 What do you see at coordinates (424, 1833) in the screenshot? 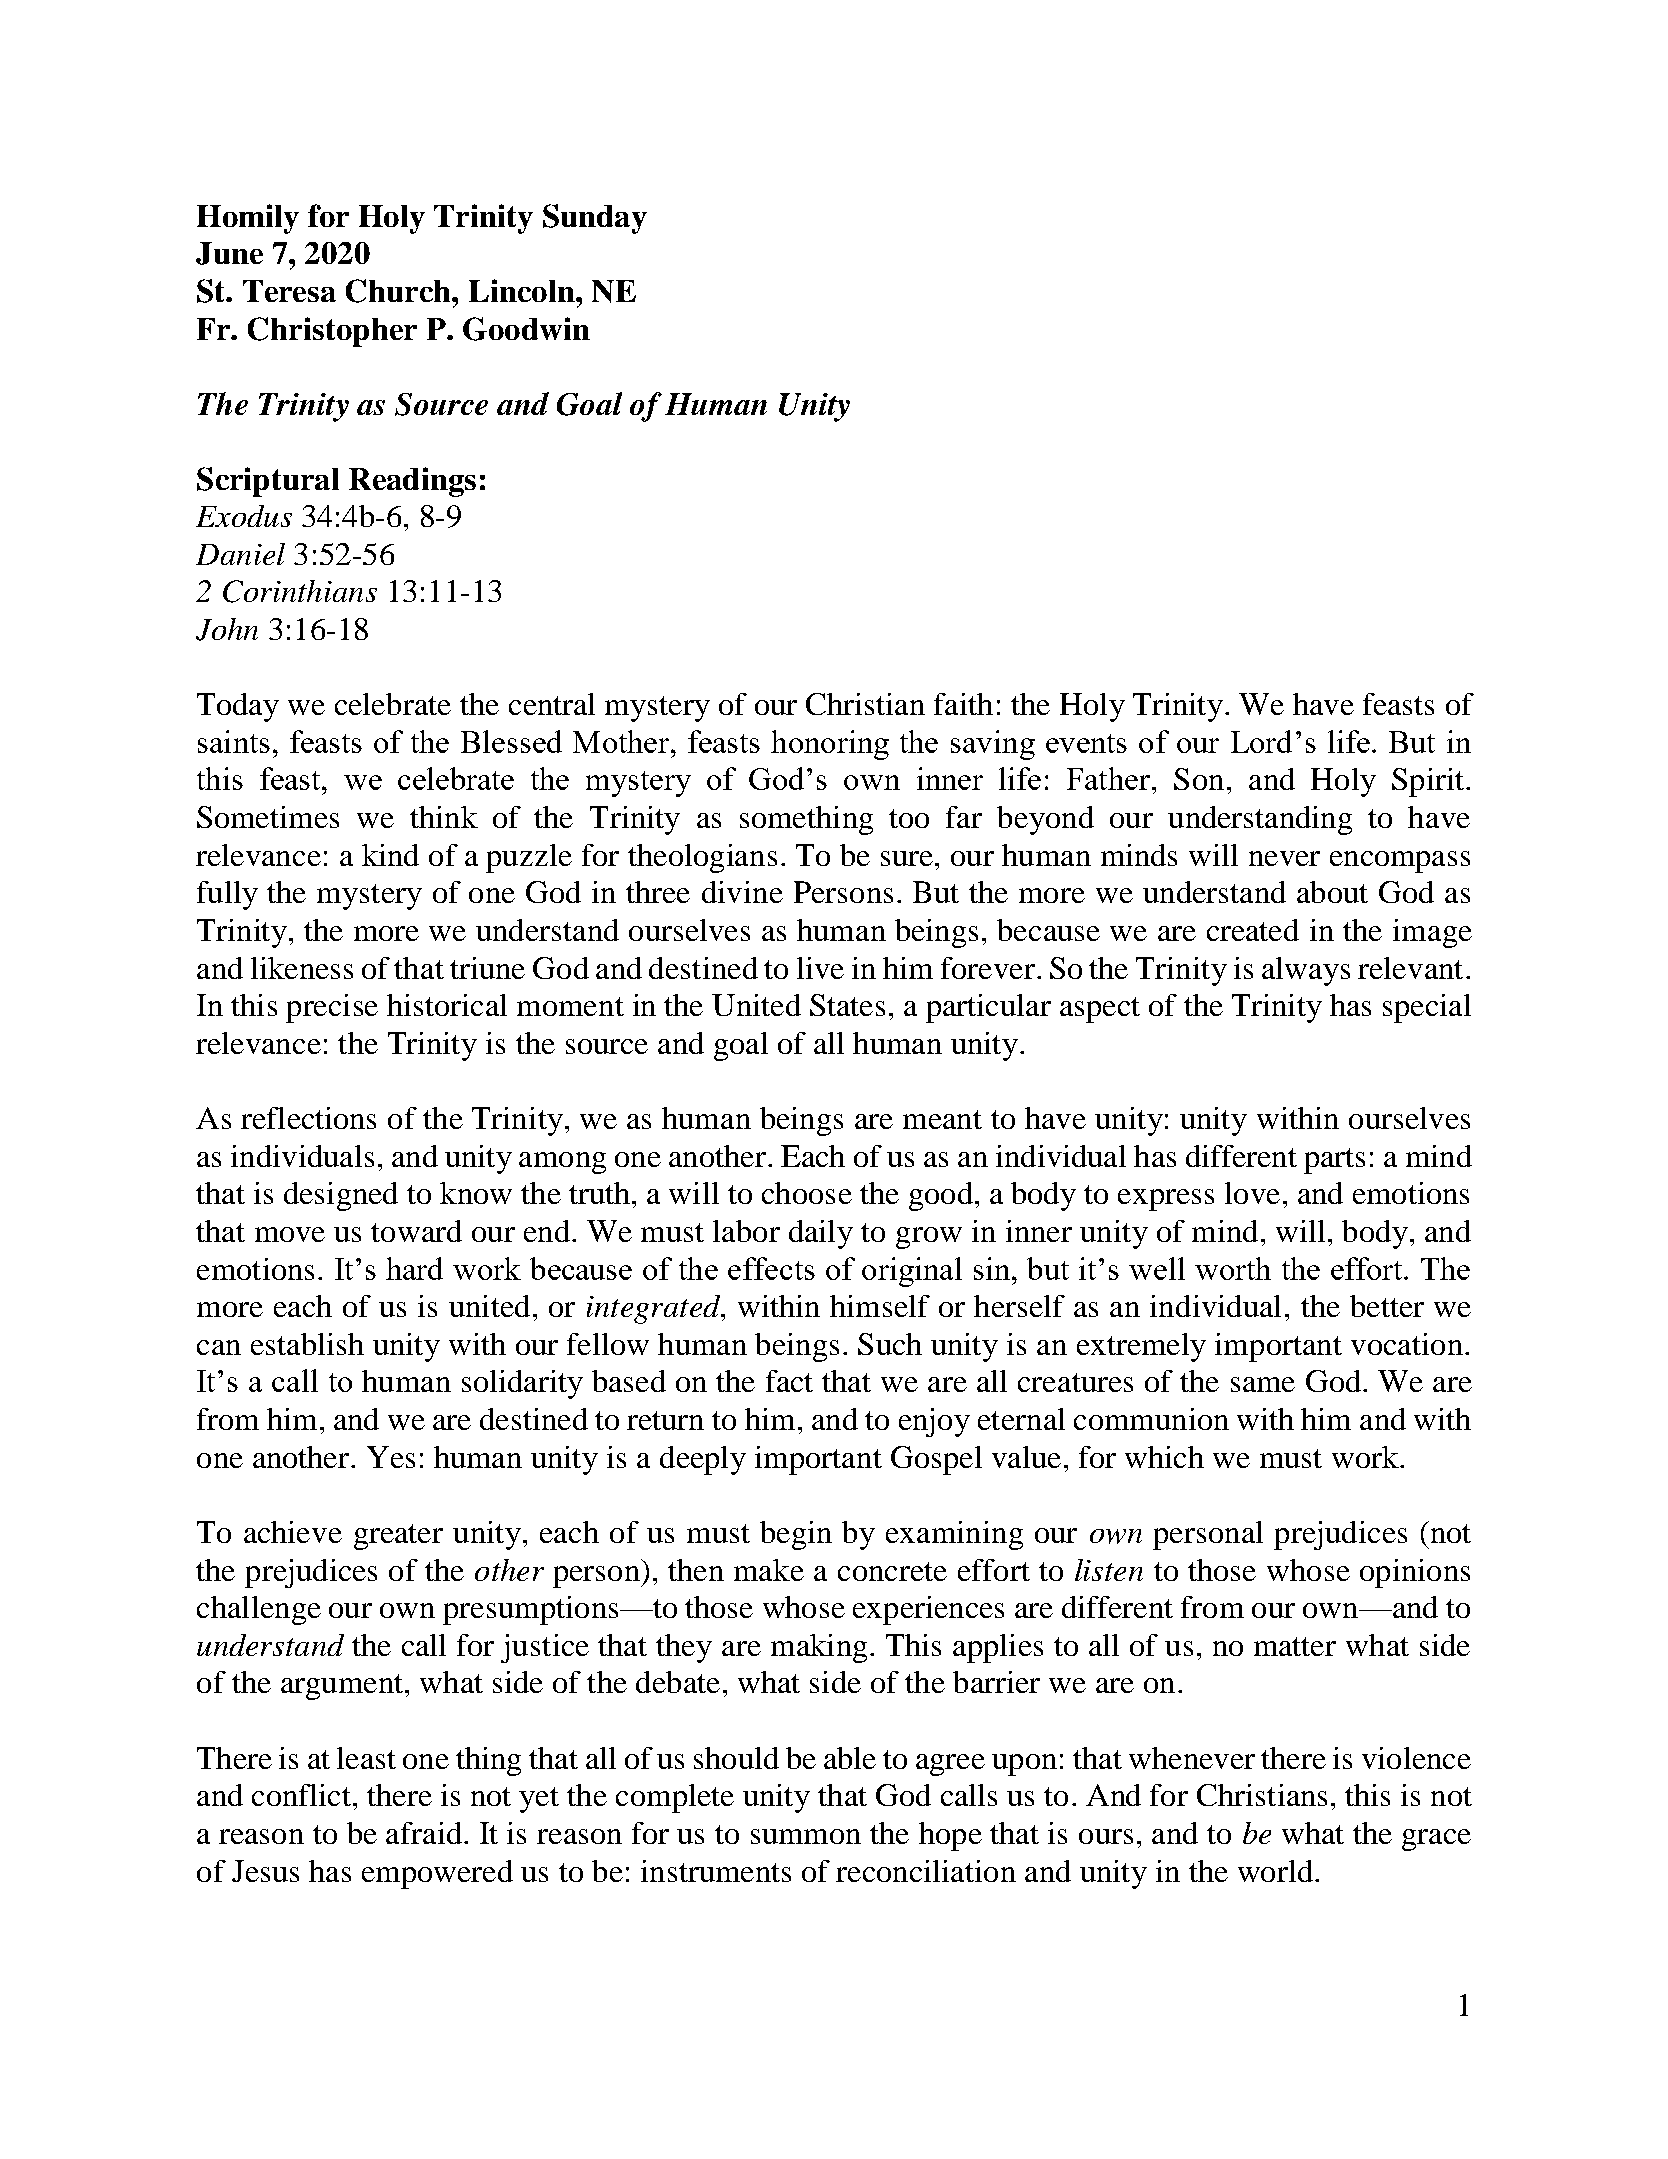
I see `afraid` at bounding box center [424, 1833].
